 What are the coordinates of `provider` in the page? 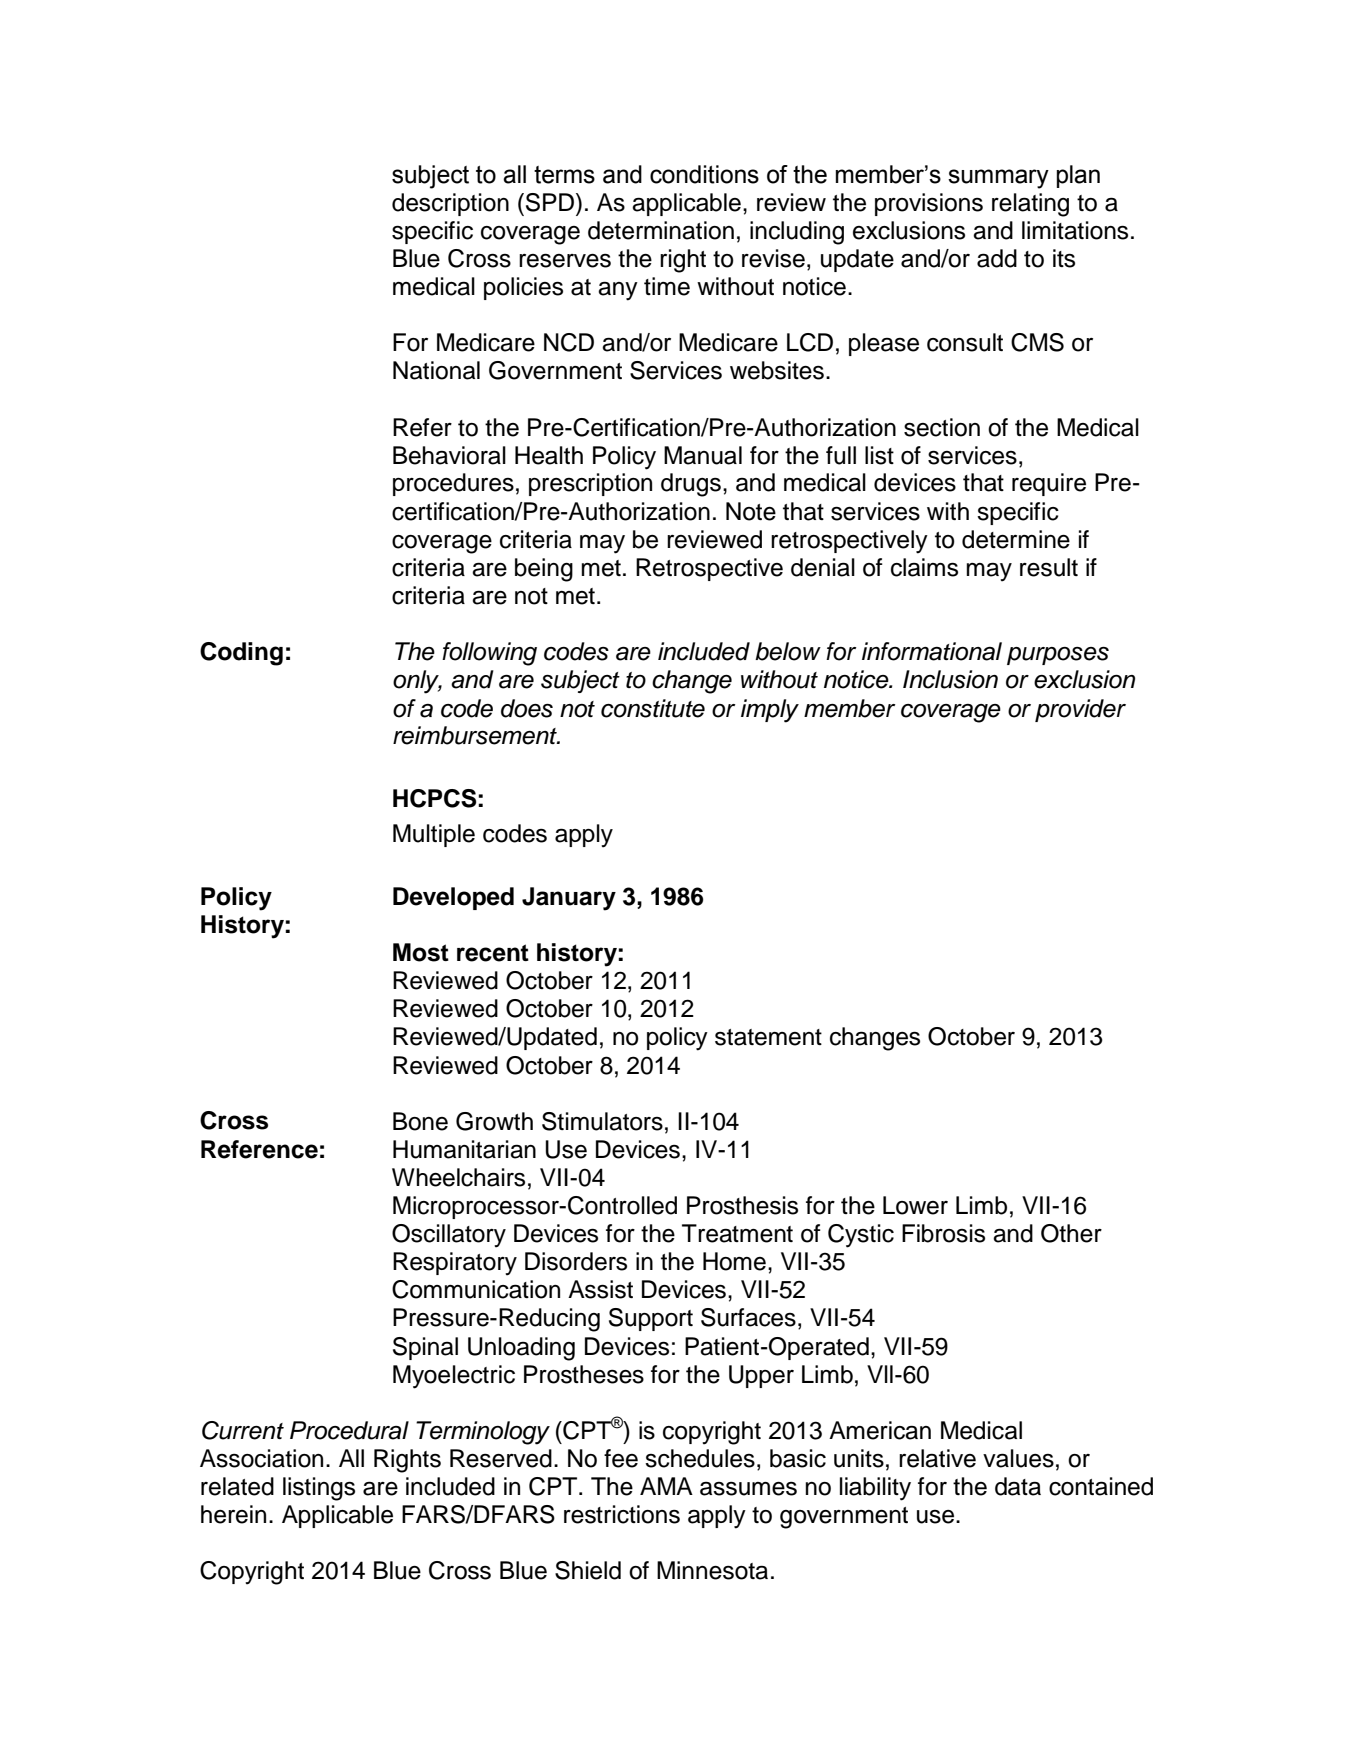 It's located at (1080, 710).
